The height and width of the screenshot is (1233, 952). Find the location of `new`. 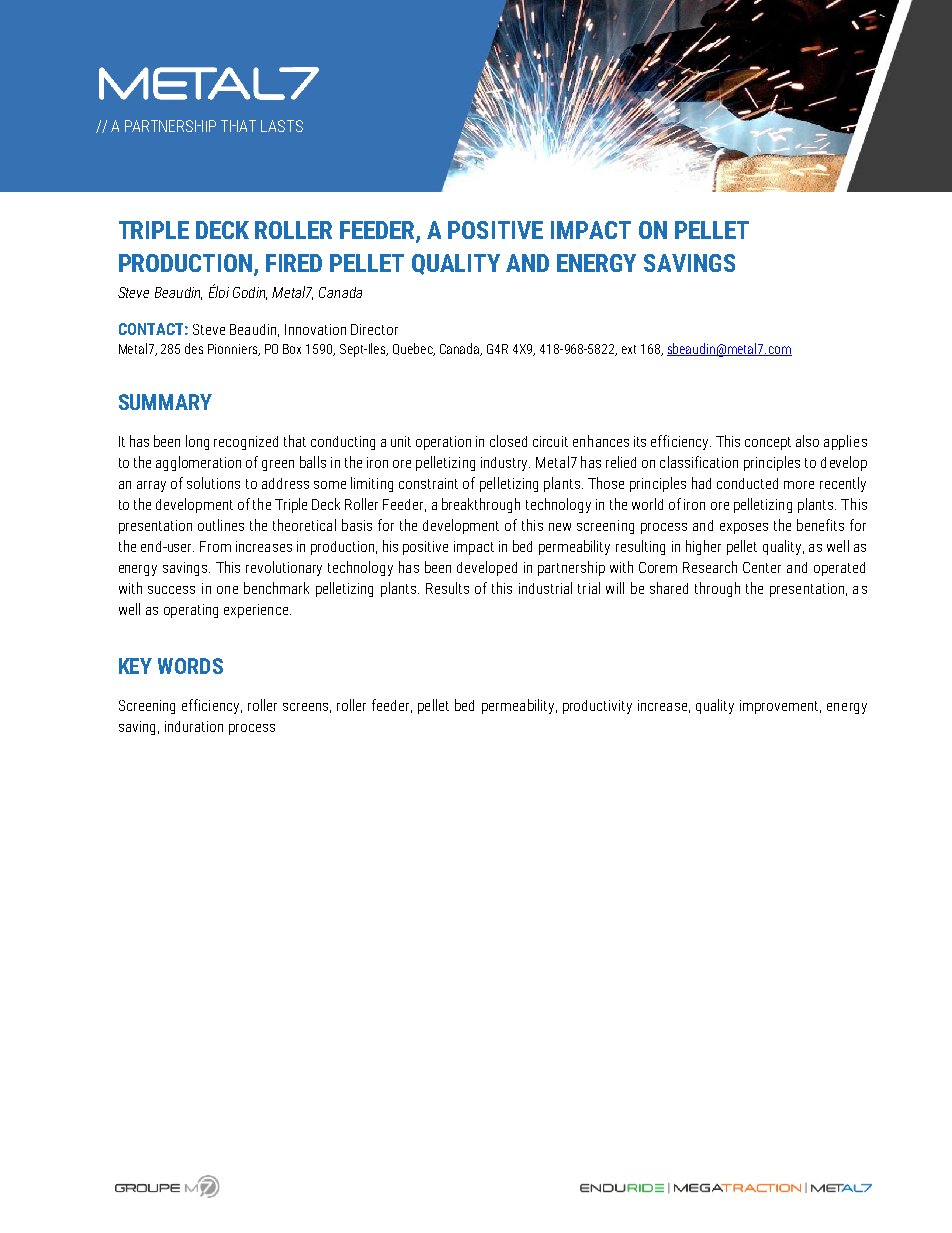

new is located at coordinates (560, 527).
